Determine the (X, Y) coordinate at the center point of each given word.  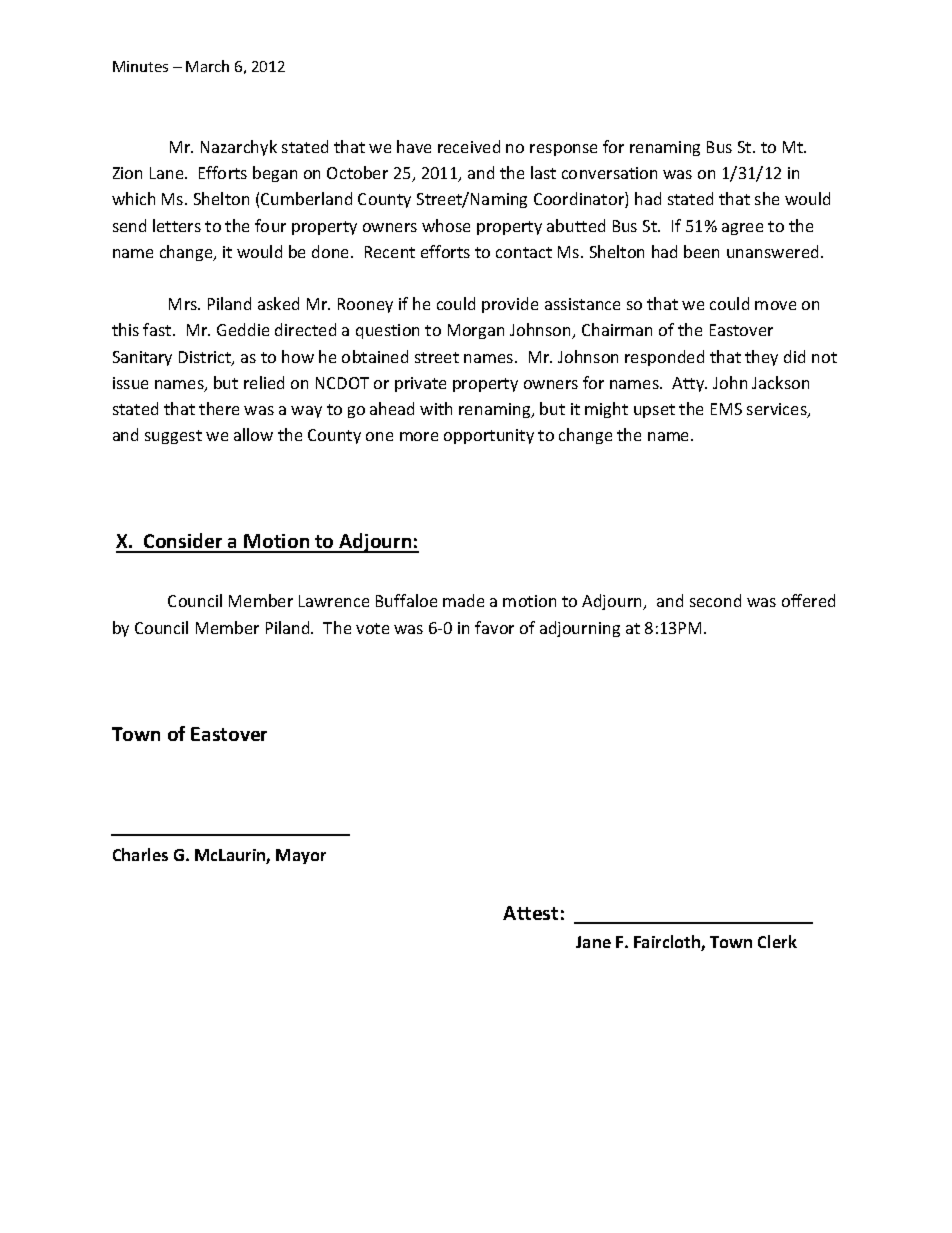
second (715, 600)
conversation (609, 173)
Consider (183, 542)
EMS (726, 409)
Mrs (184, 304)
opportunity (489, 436)
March (207, 66)
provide (510, 305)
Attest (530, 913)
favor (494, 627)
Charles (140, 854)
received (469, 146)
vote (372, 628)
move (775, 305)
